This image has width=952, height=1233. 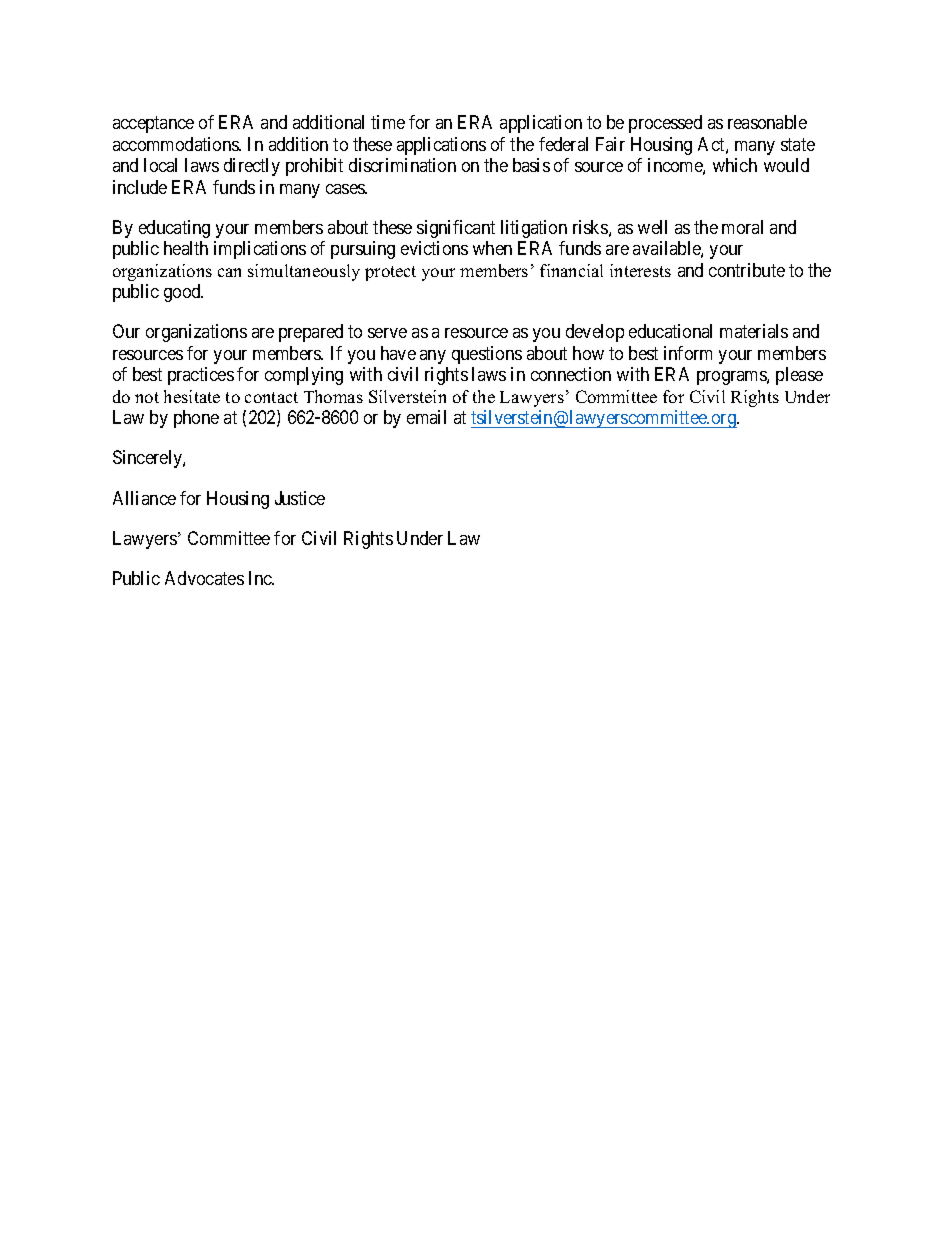 I want to click on accommodations, so click(x=176, y=144).
